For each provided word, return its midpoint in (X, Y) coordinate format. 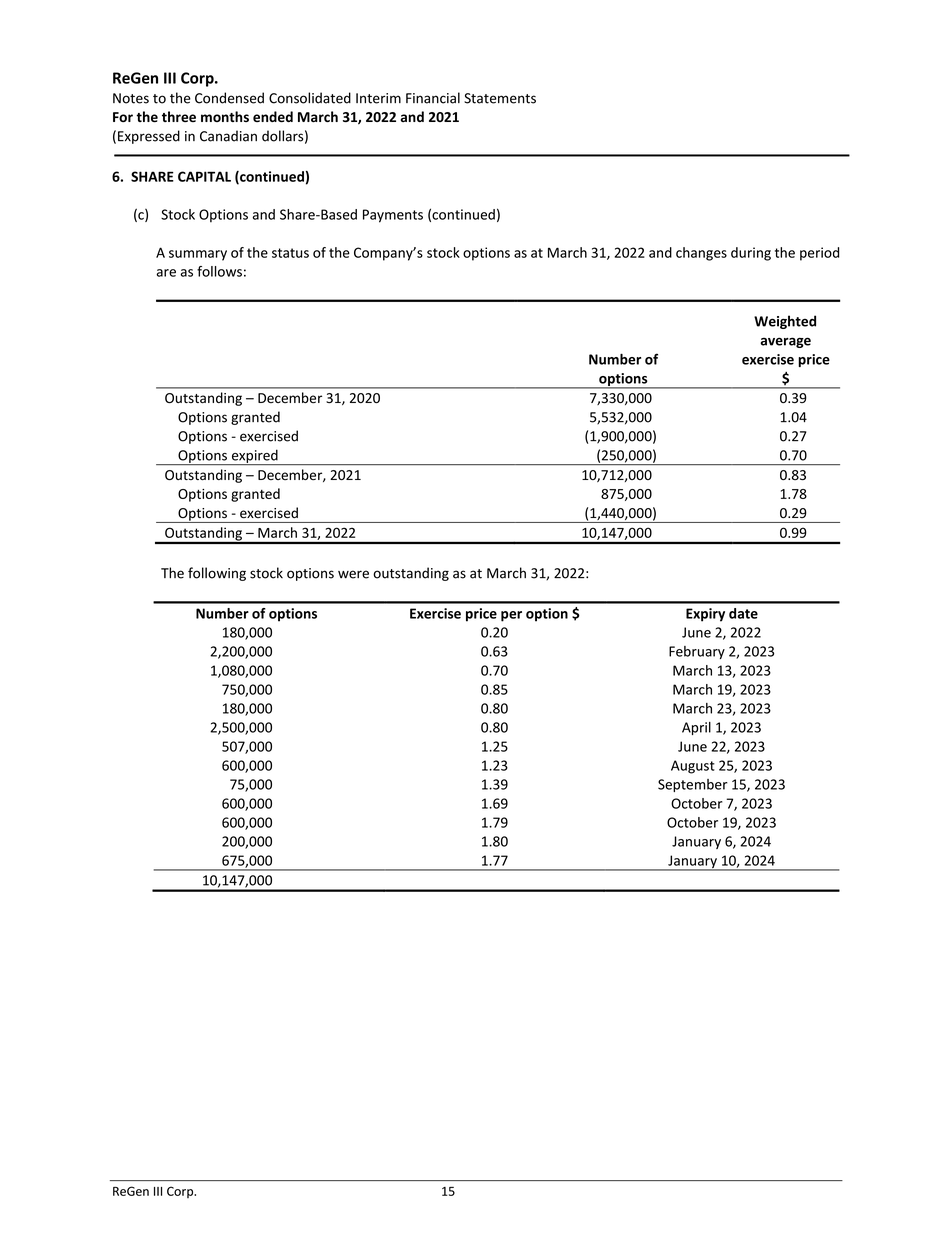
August (693, 767)
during (751, 254)
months (225, 116)
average (785, 342)
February (697, 652)
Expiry (705, 615)
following (217, 574)
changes (701, 254)
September (693, 785)
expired (254, 457)
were (353, 574)
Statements (500, 98)
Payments (393, 216)
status (290, 253)
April (696, 728)
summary (198, 255)
